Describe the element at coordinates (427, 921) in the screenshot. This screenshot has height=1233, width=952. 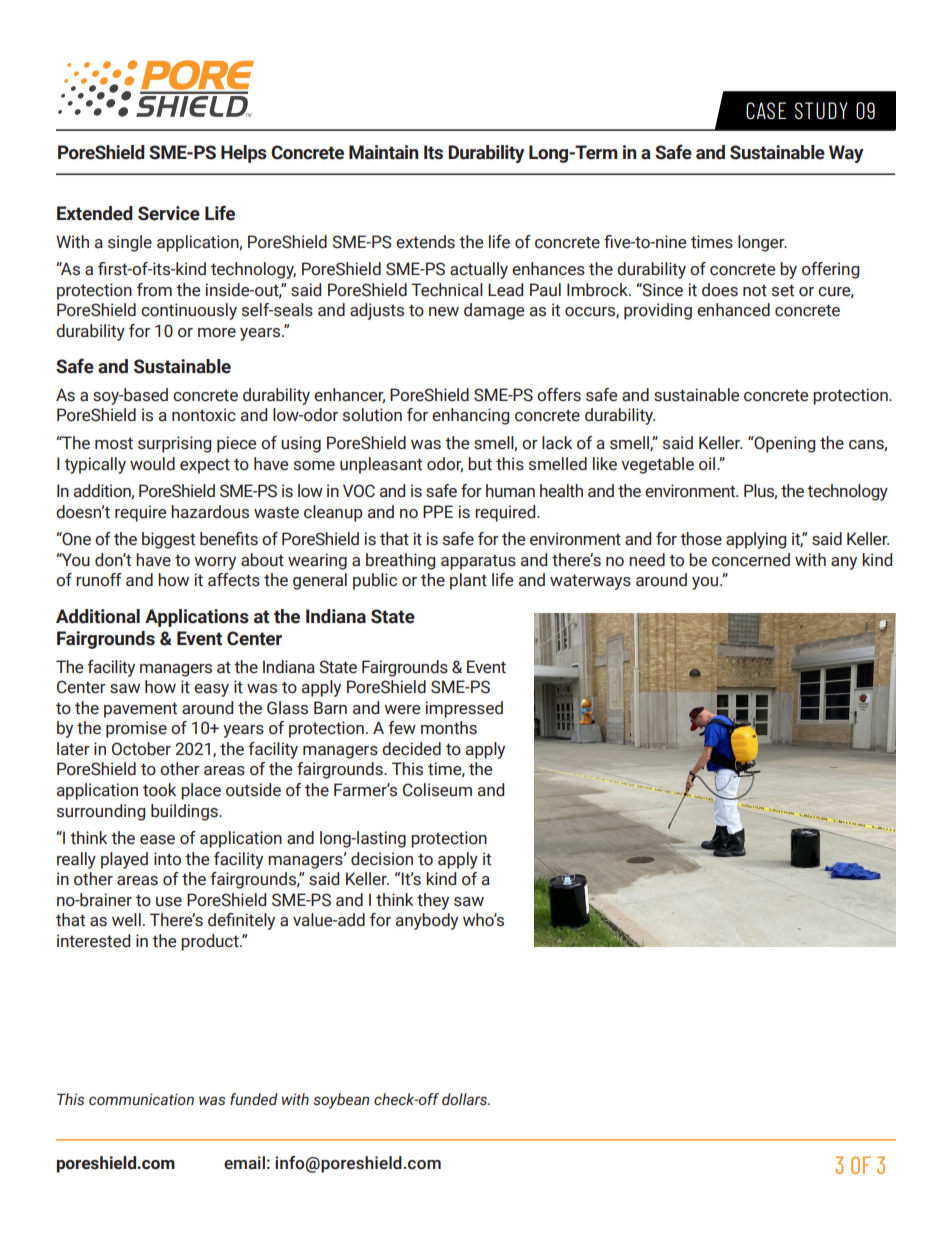
I see `anybody` at that location.
